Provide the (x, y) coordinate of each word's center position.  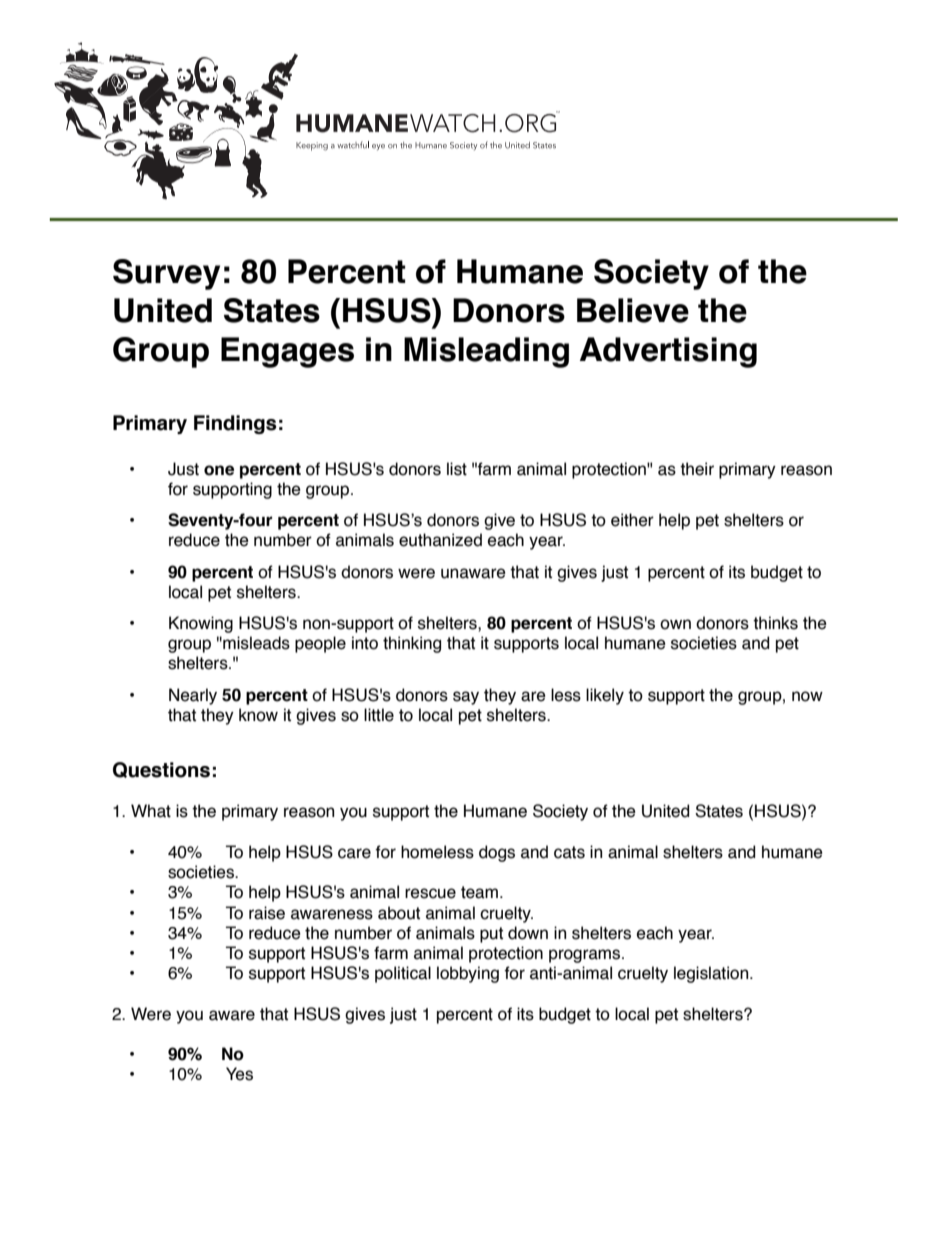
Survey (166, 274)
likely (605, 696)
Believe (633, 310)
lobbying (468, 974)
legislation (712, 974)
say (466, 698)
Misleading (486, 352)
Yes (239, 1074)
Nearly (193, 696)
